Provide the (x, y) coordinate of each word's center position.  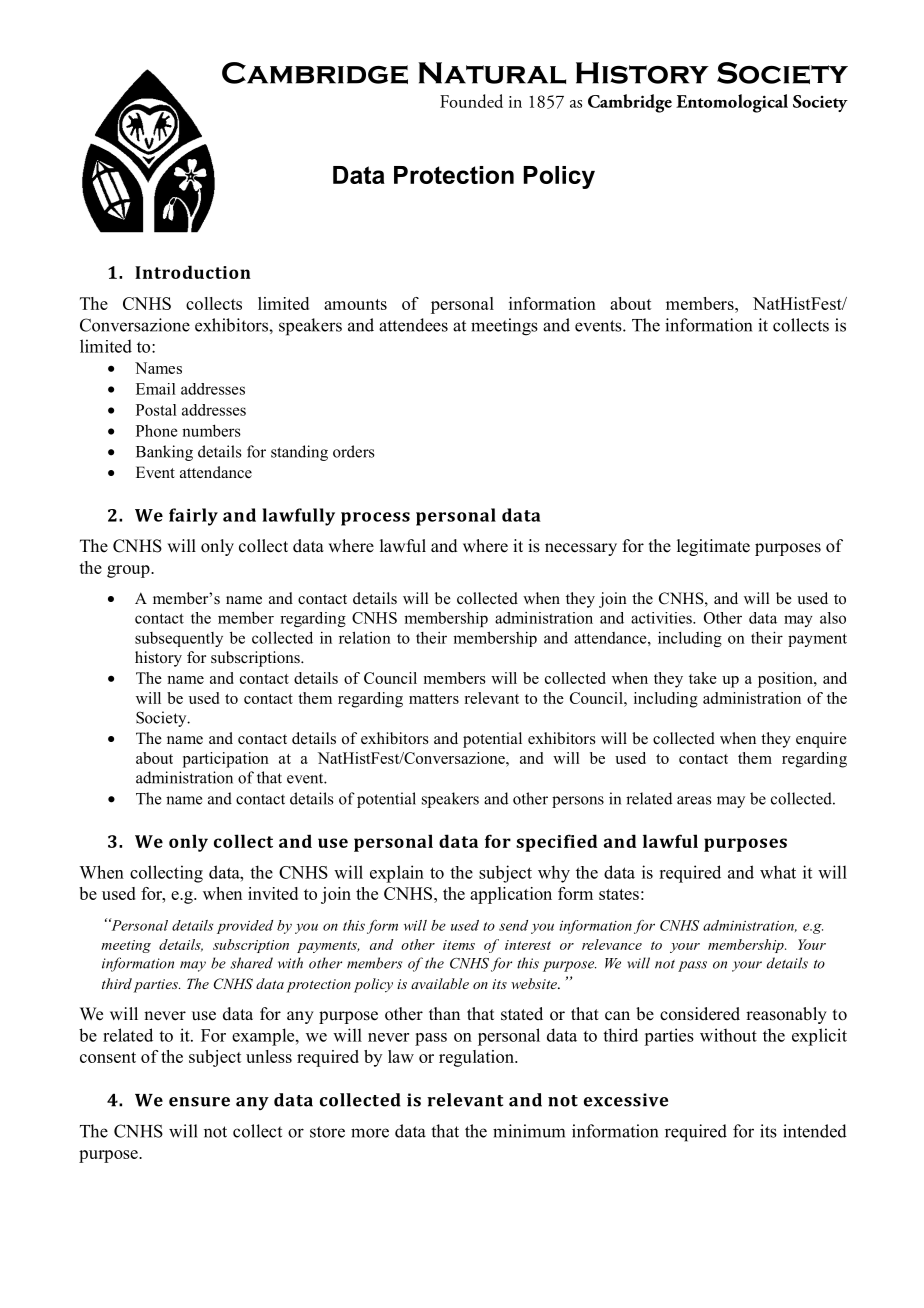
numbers (211, 430)
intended (815, 1131)
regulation (477, 1058)
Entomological (732, 103)
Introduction (193, 272)
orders (354, 451)
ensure (199, 1102)
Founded (471, 101)
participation (226, 760)
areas (694, 800)
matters (434, 699)
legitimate (713, 547)
